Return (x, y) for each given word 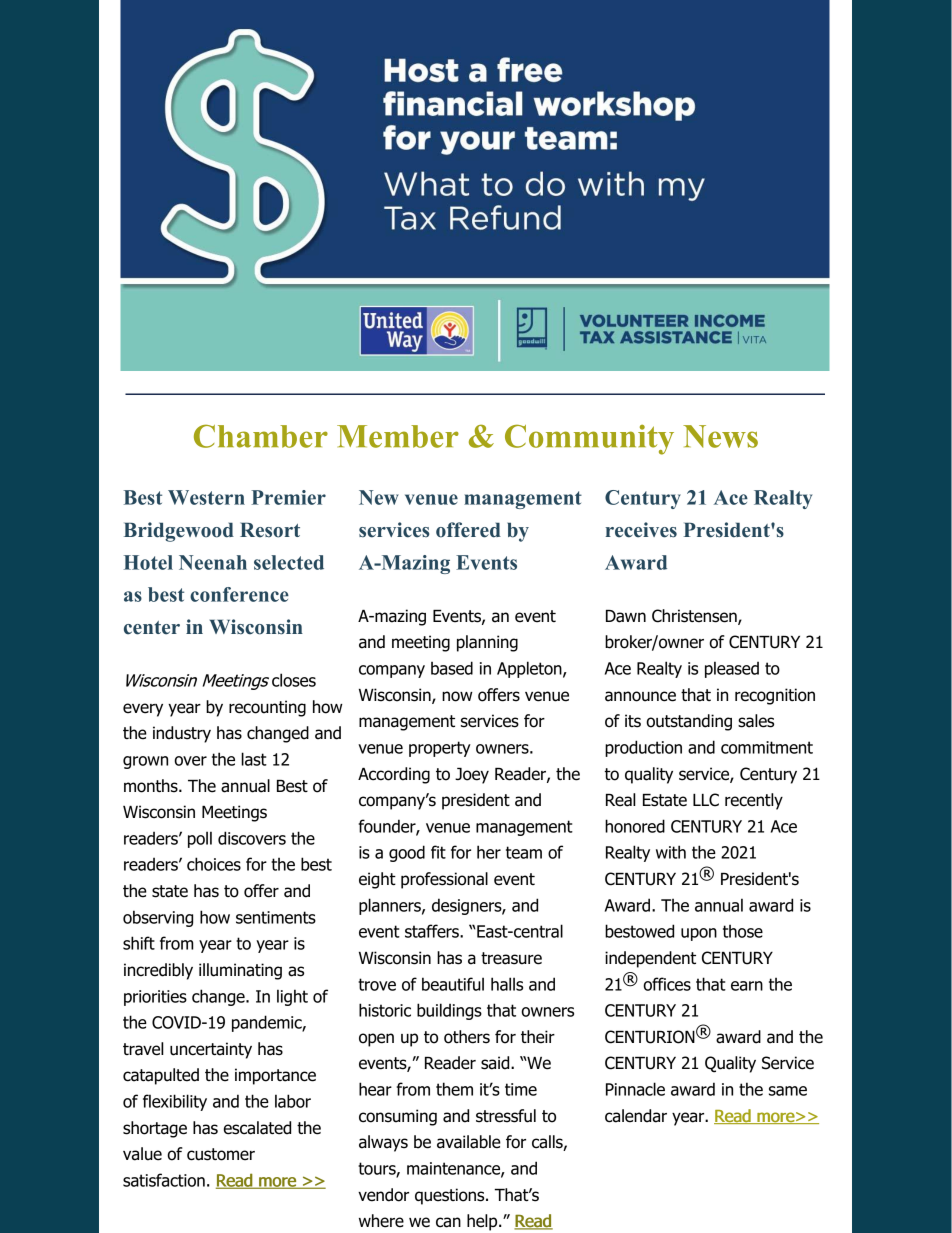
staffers (433, 931)
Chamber (261, 436)
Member (398, 436)
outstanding (689, 722)
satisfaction (164, 1180)
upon (699, 934)
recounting (267, 708)
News (720, 436)
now (457, 696)
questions (451, 1196)
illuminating (240, 971)
